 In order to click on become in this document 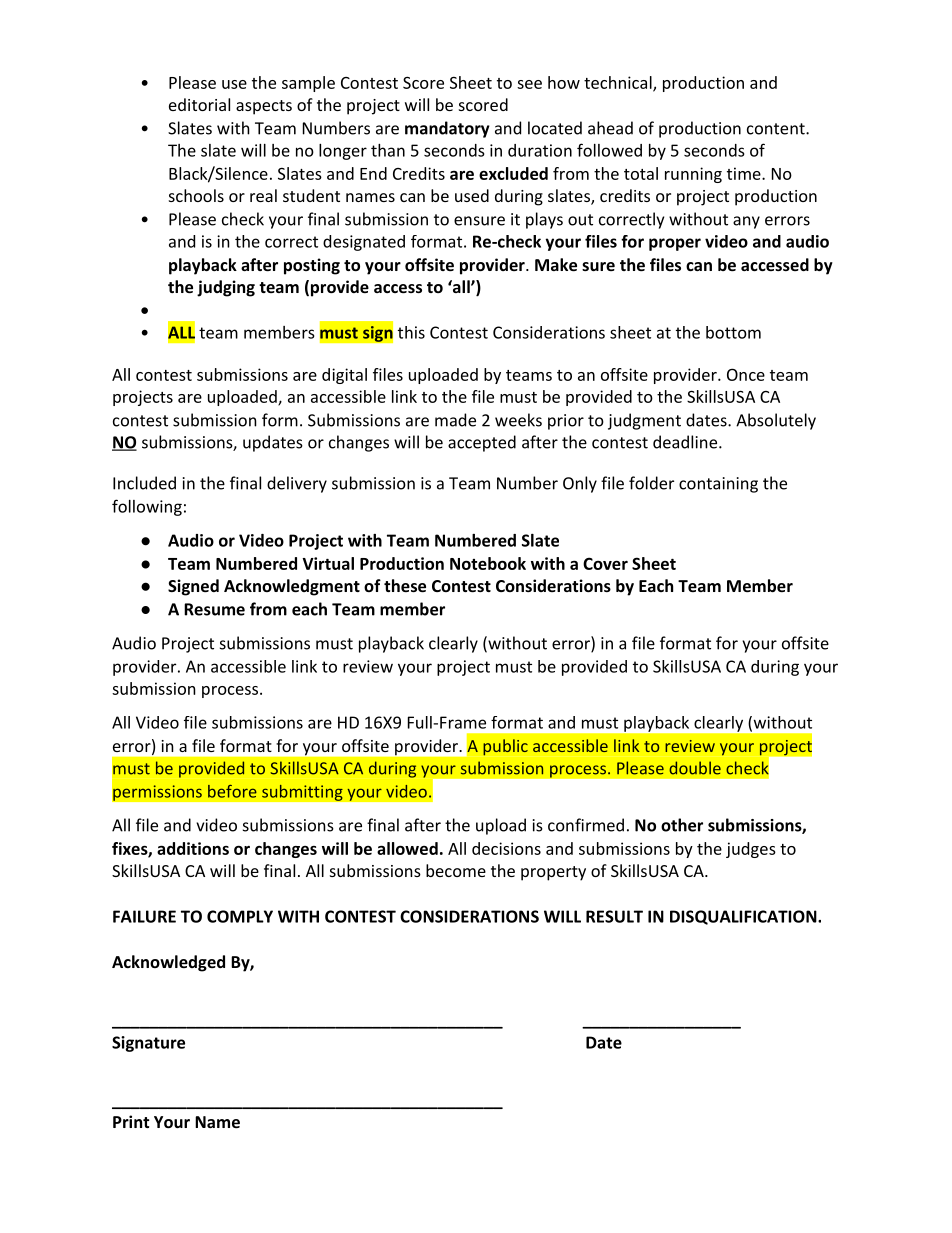, I will do `click(456, 870)`.
